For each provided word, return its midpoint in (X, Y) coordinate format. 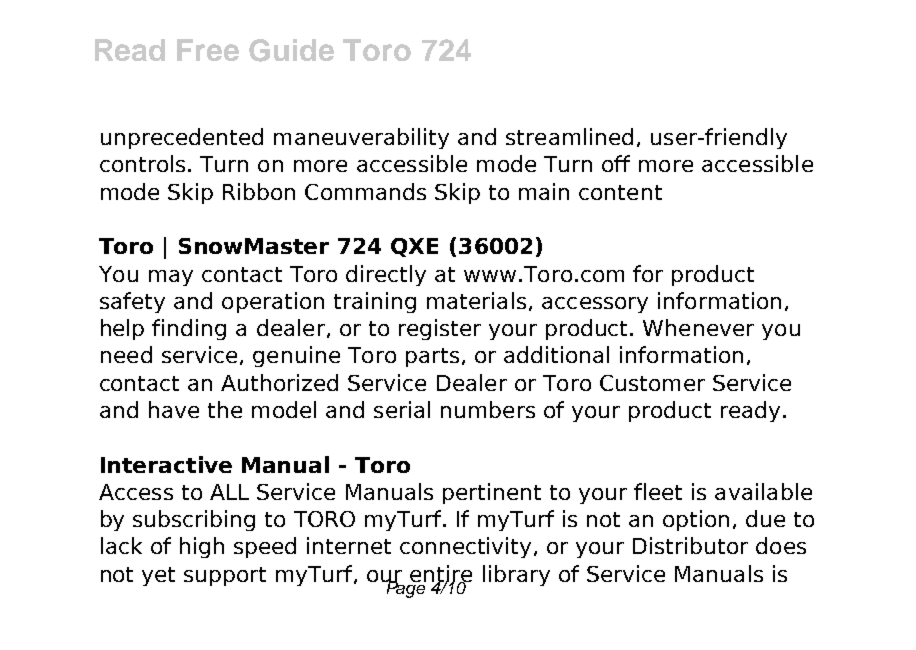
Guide (291, 50)
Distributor (690, 545)
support (225, 576)
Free (208, 50)
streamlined (569, 136)
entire (441, 575)
